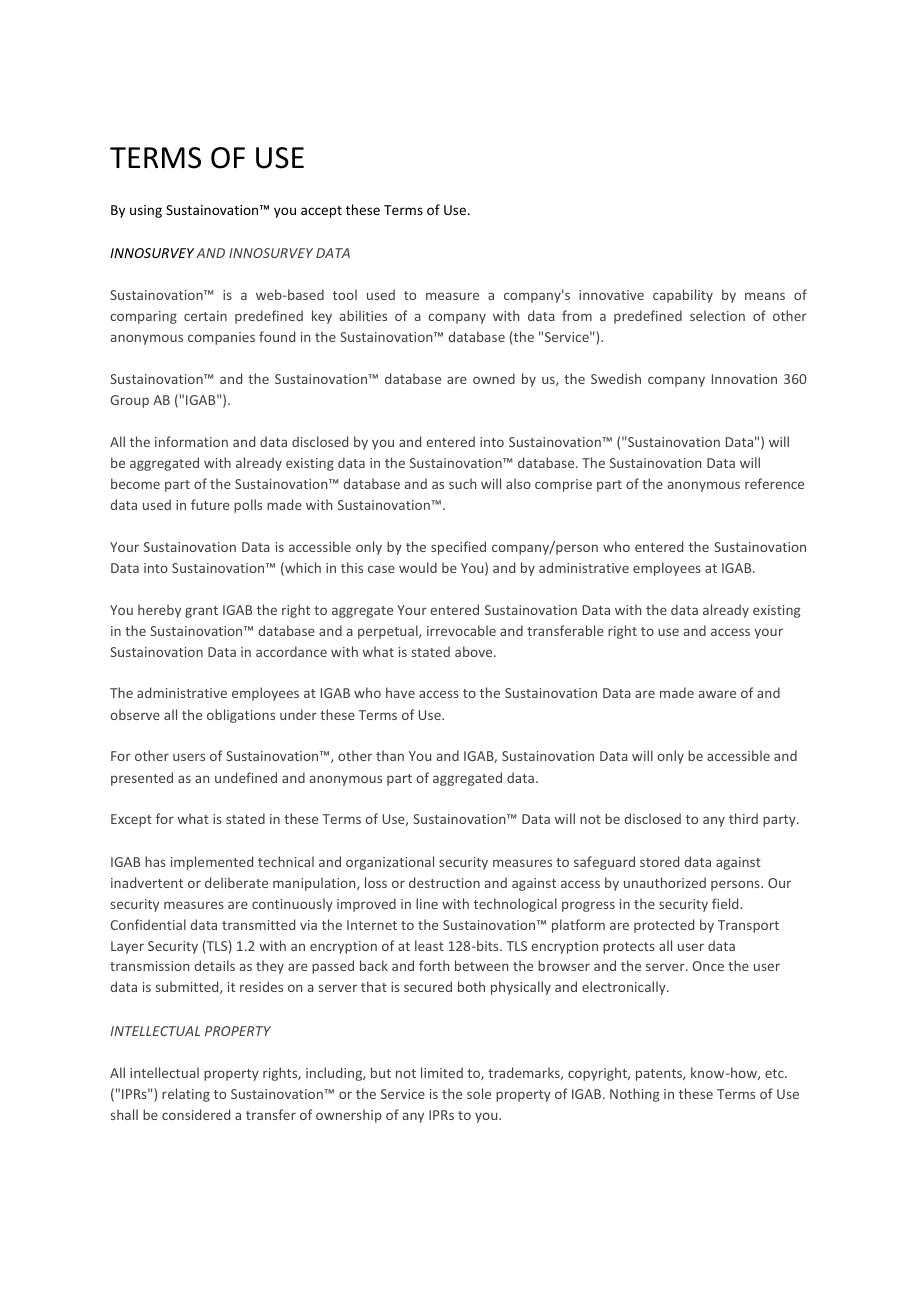 The image size is (924, 1308). What do you see at coordinates (146, 211) in the screenshot?
I see `using` at bounding box center [146, 211].
